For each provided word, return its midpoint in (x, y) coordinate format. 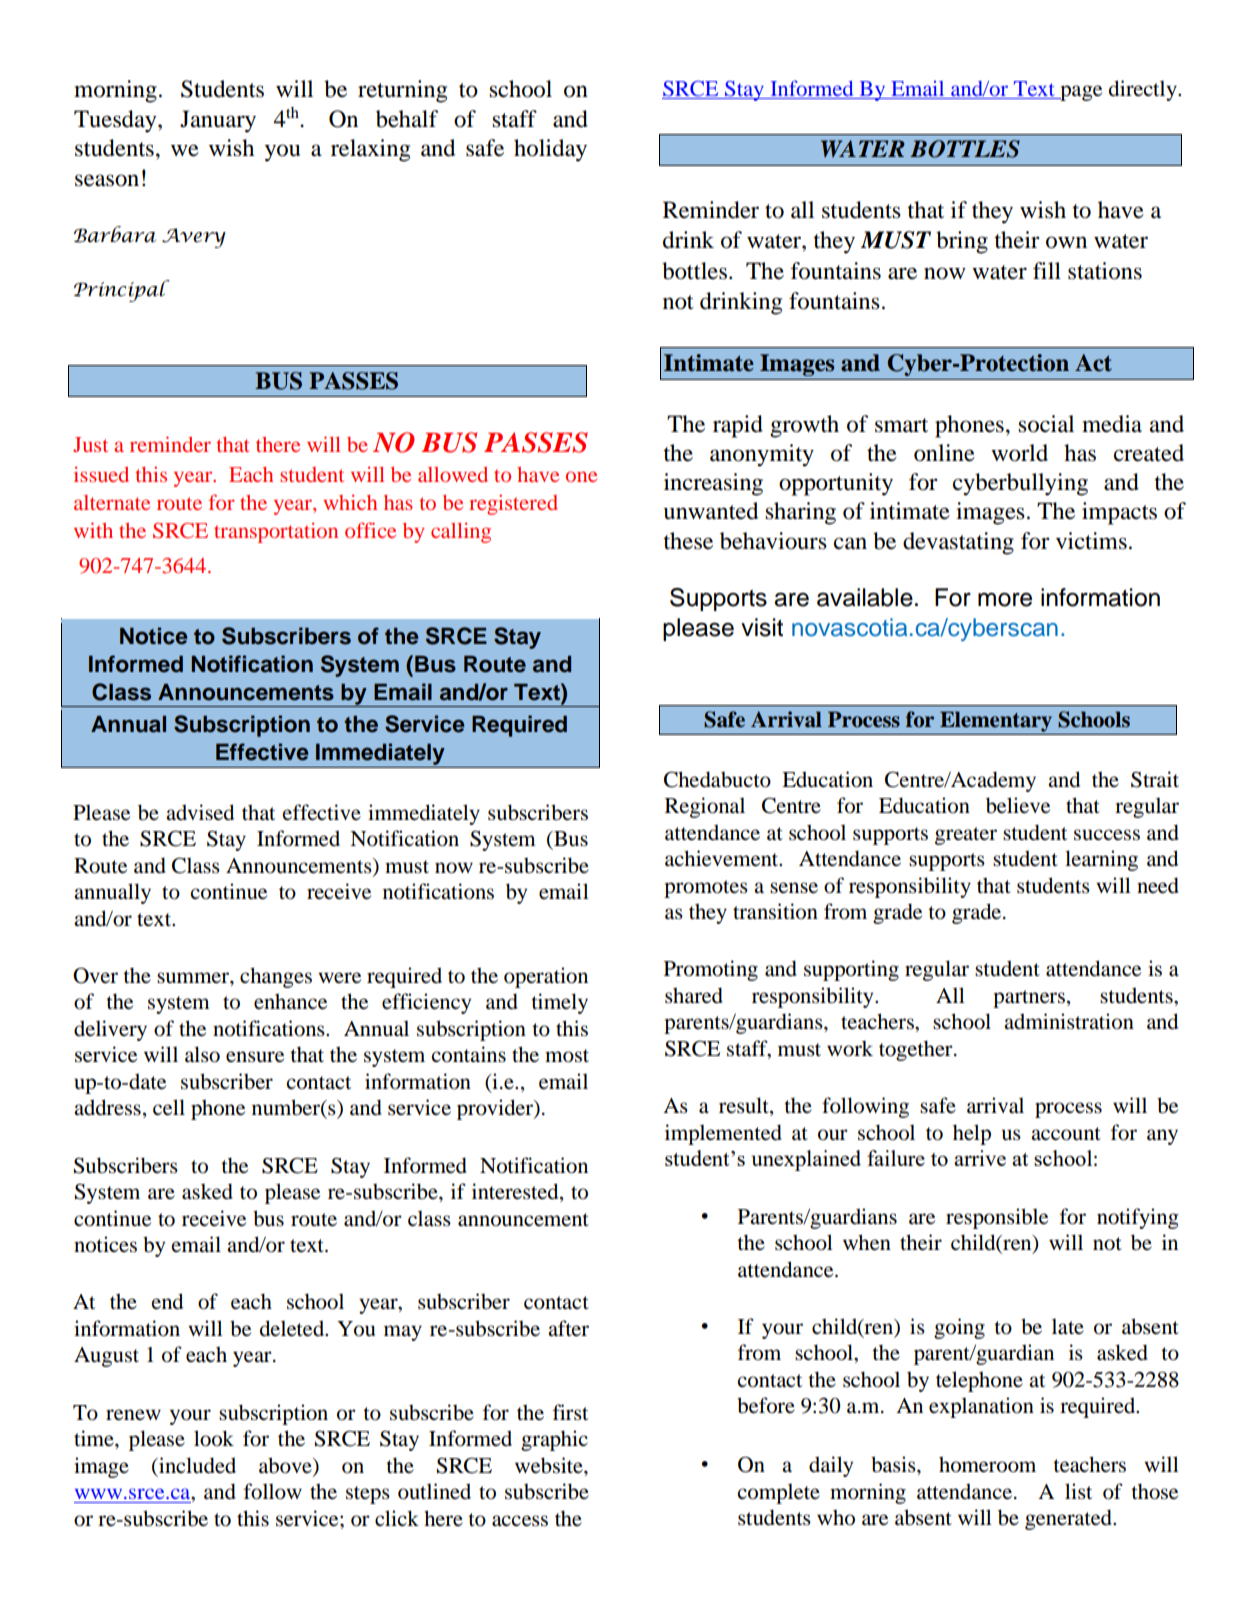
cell (169, 1107)
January (218, 121)
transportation (276, 532)
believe (1018, 805)
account (1066, 1134)
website (550, 1465)
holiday (550, 150)
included (196, 1465)
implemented (723, 1134)
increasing (713, 484)
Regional (705, 807)
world (1019, 453)
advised (200, 812)
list (1078, 1491)
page (1080, 93)
